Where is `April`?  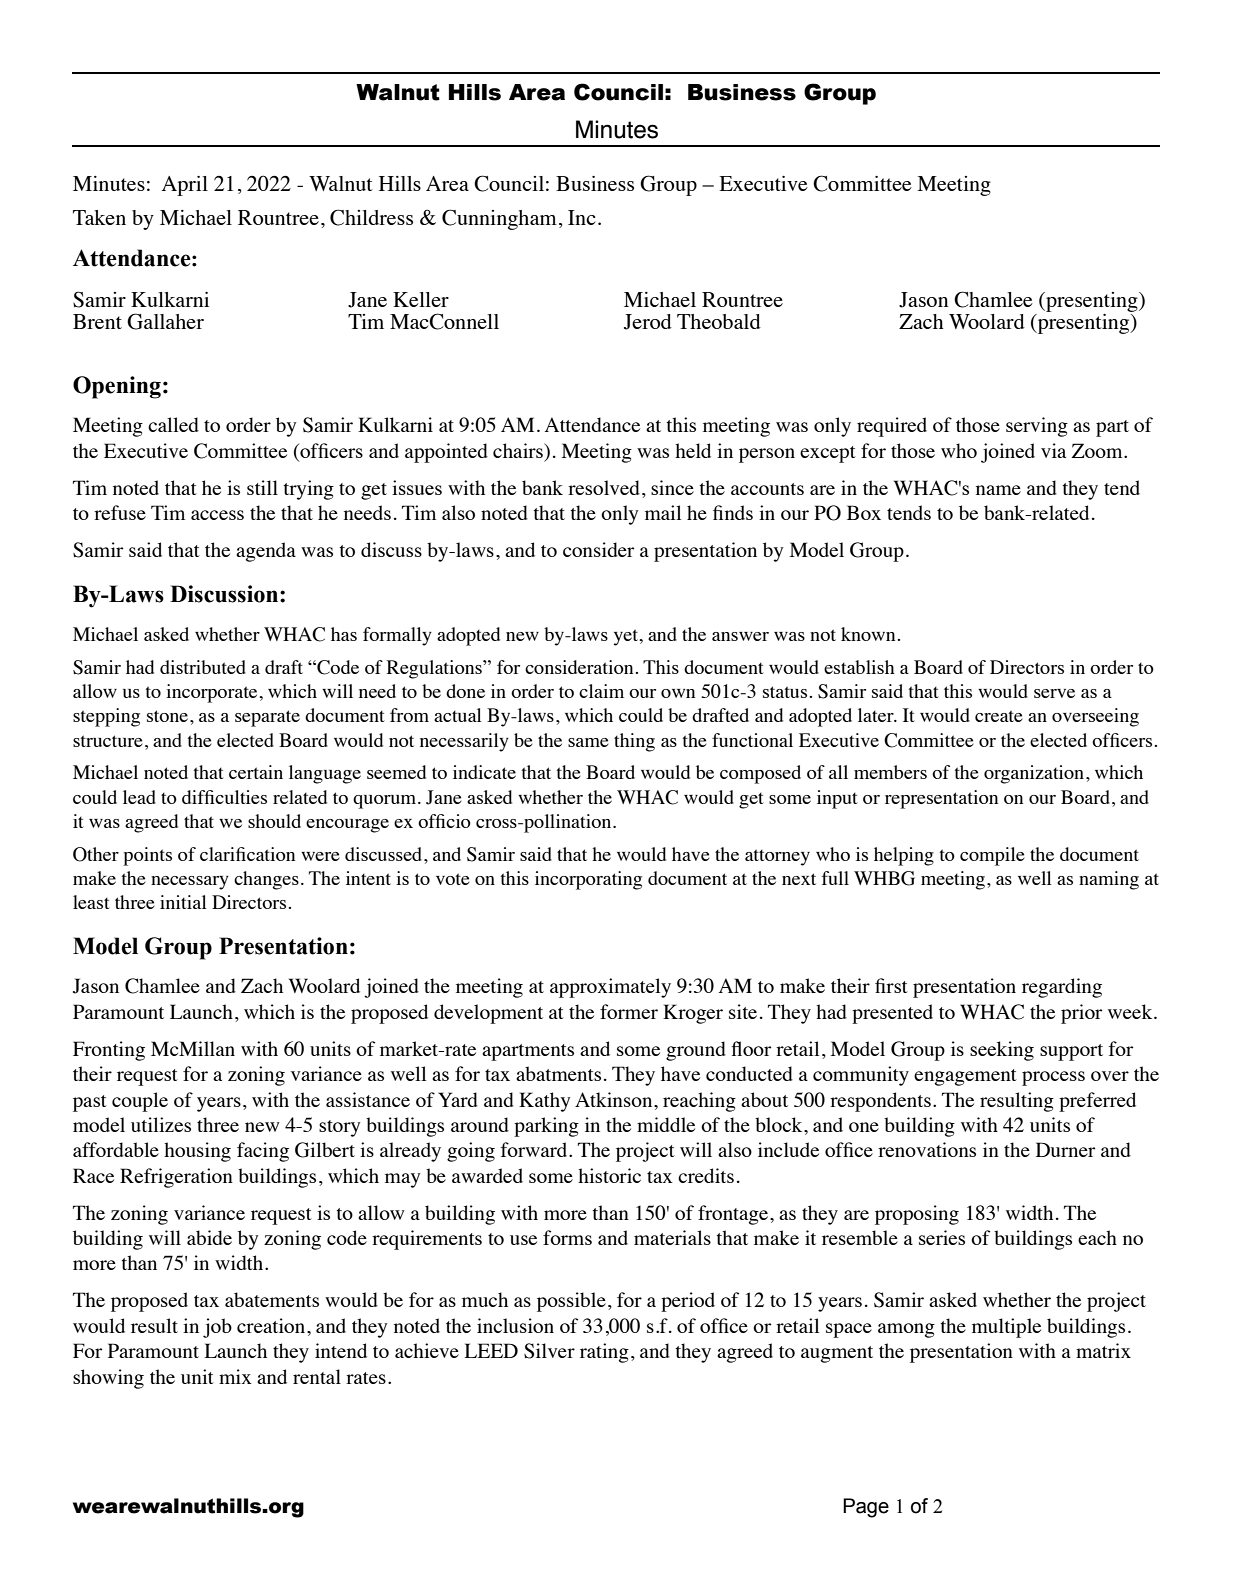 April is located at coordinates (185, 186).
